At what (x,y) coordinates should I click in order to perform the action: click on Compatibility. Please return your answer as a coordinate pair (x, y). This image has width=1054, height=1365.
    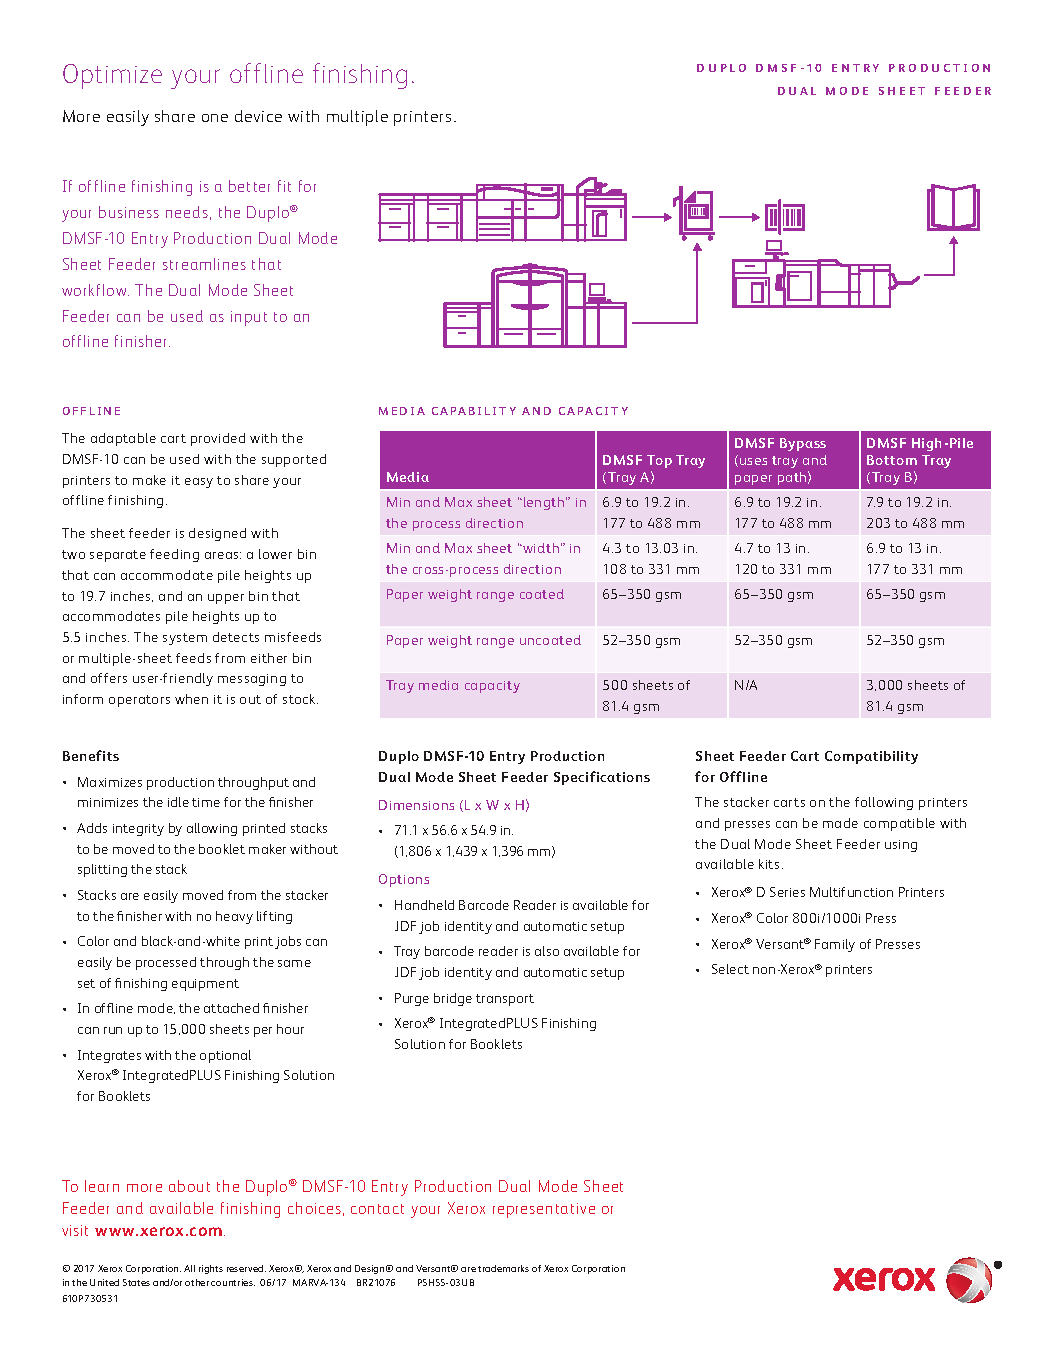
    Looking at the image, I should click on (871, 757).
